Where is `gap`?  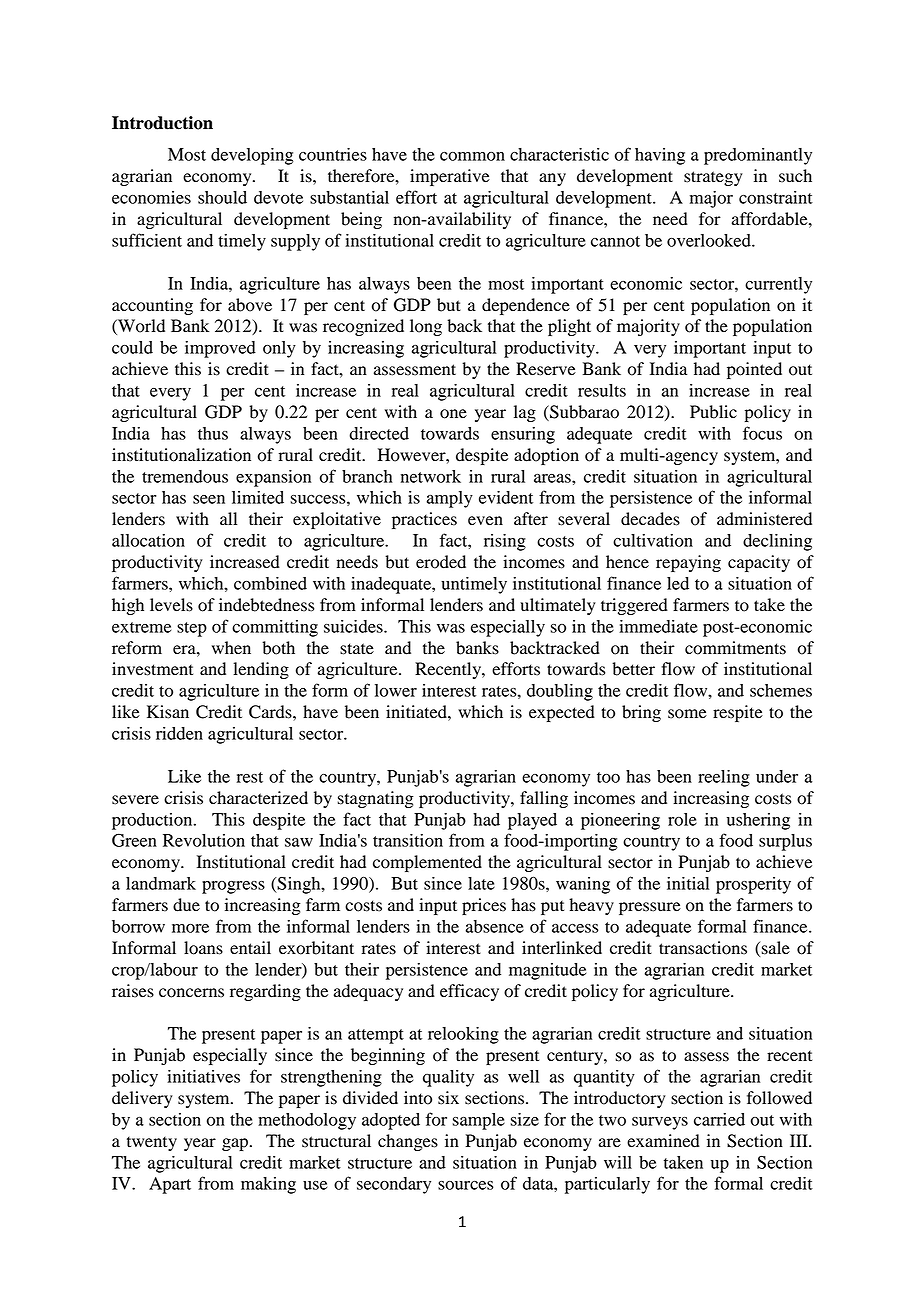
gap is located at coordinates (235, 1144).
